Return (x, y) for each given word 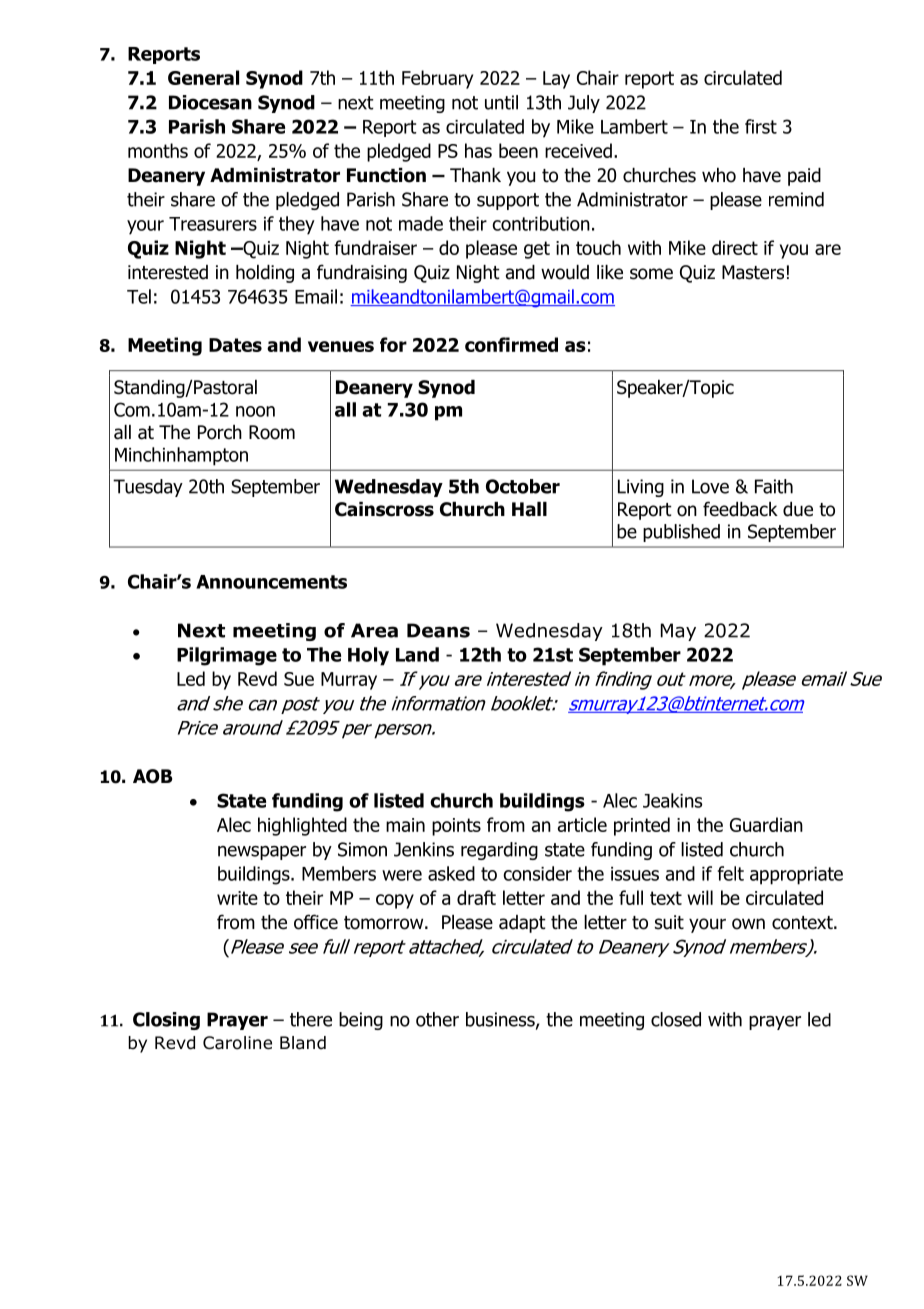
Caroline (237, 1043)
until (501, 102)
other (437, 1019)
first (761, 126)
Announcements (271, 582)
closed (676, 1019)
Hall (529, 509)
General (203, 77)
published (681, 533)
